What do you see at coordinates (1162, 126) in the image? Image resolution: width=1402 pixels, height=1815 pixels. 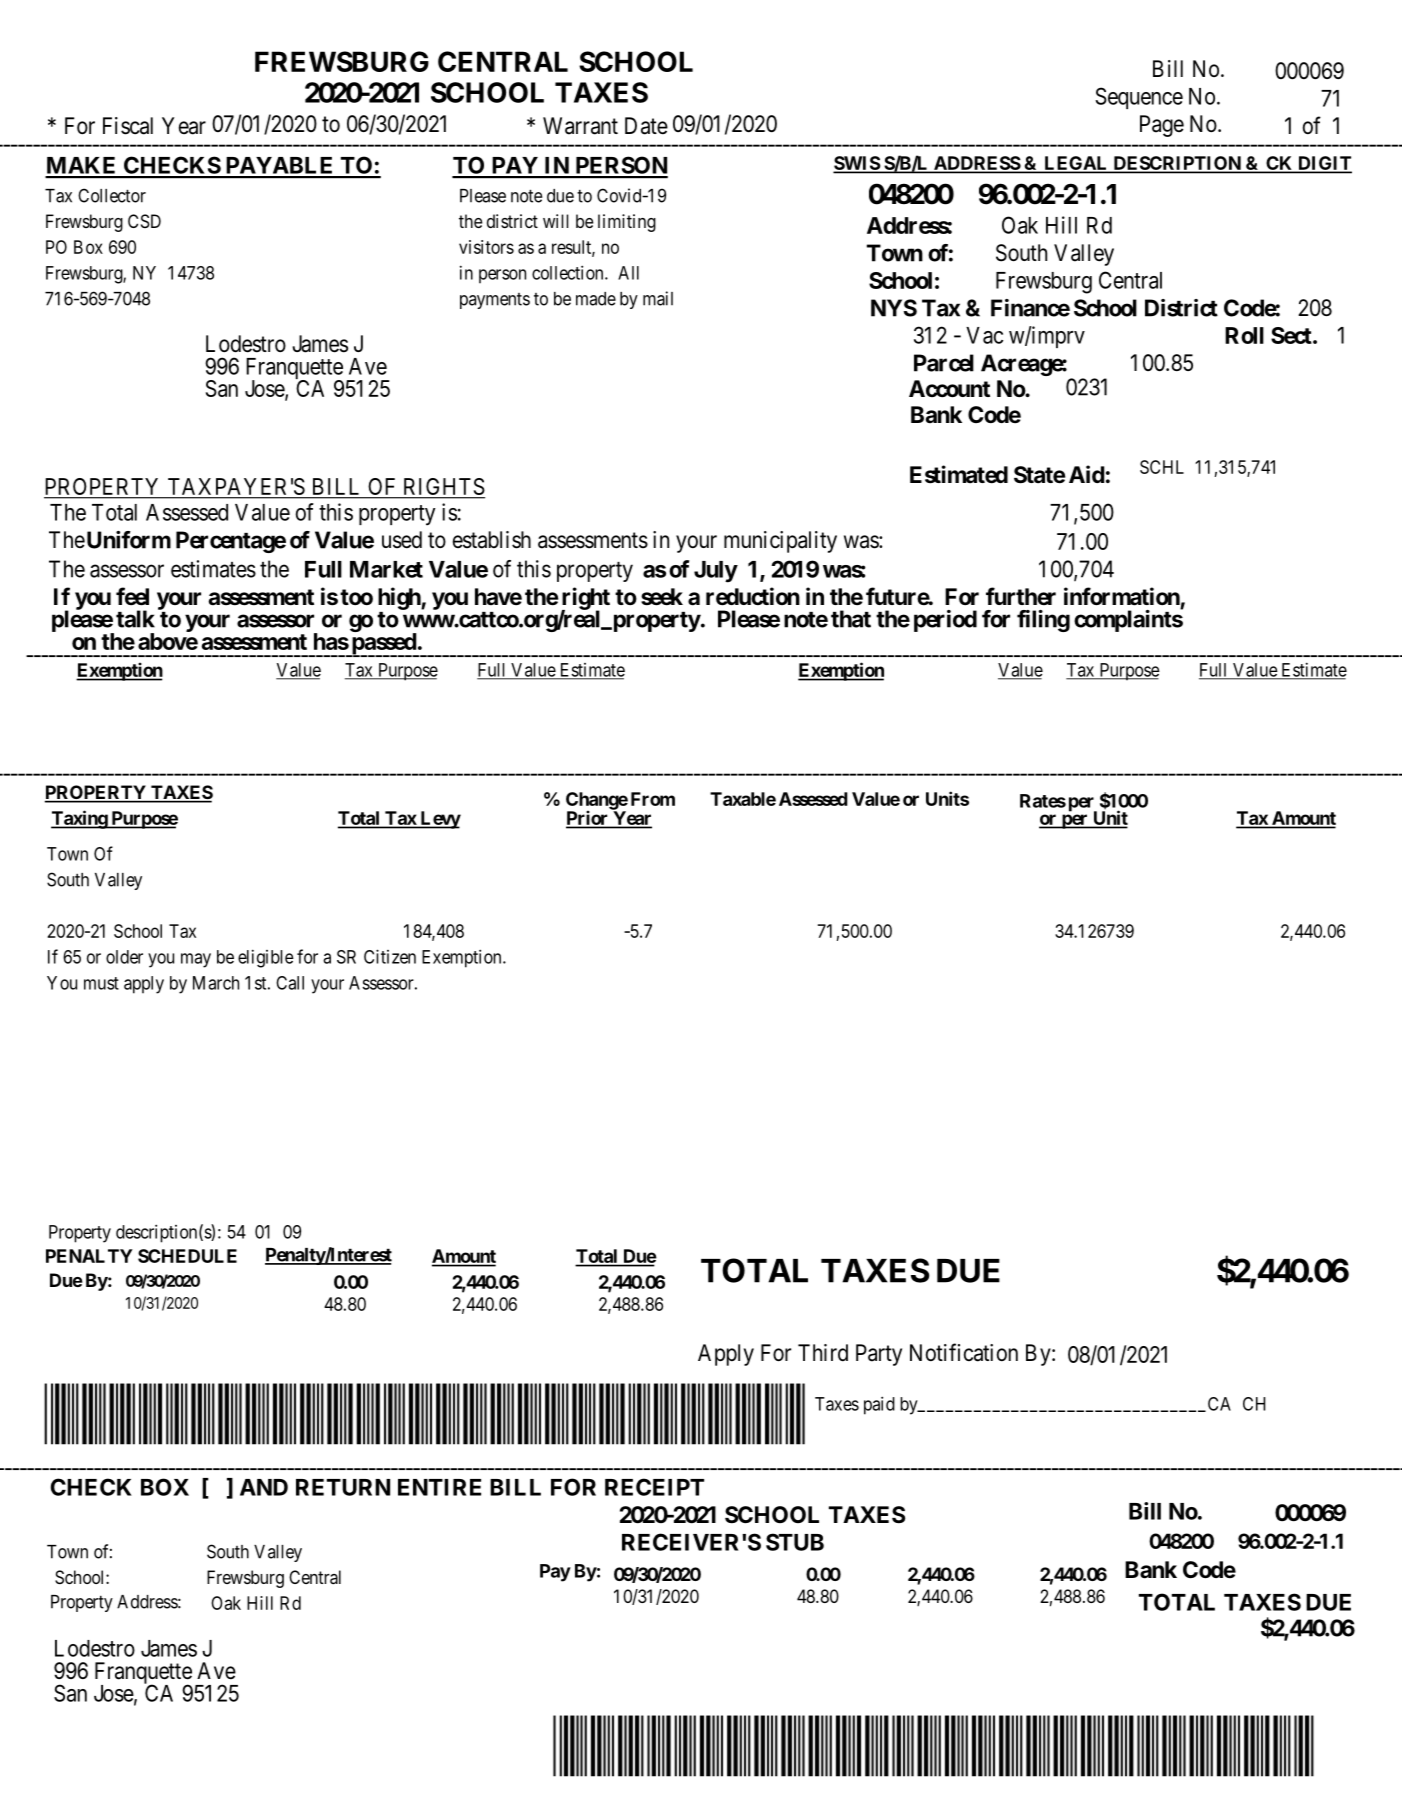 I see `Page` at bounding box center [1162, 126].
